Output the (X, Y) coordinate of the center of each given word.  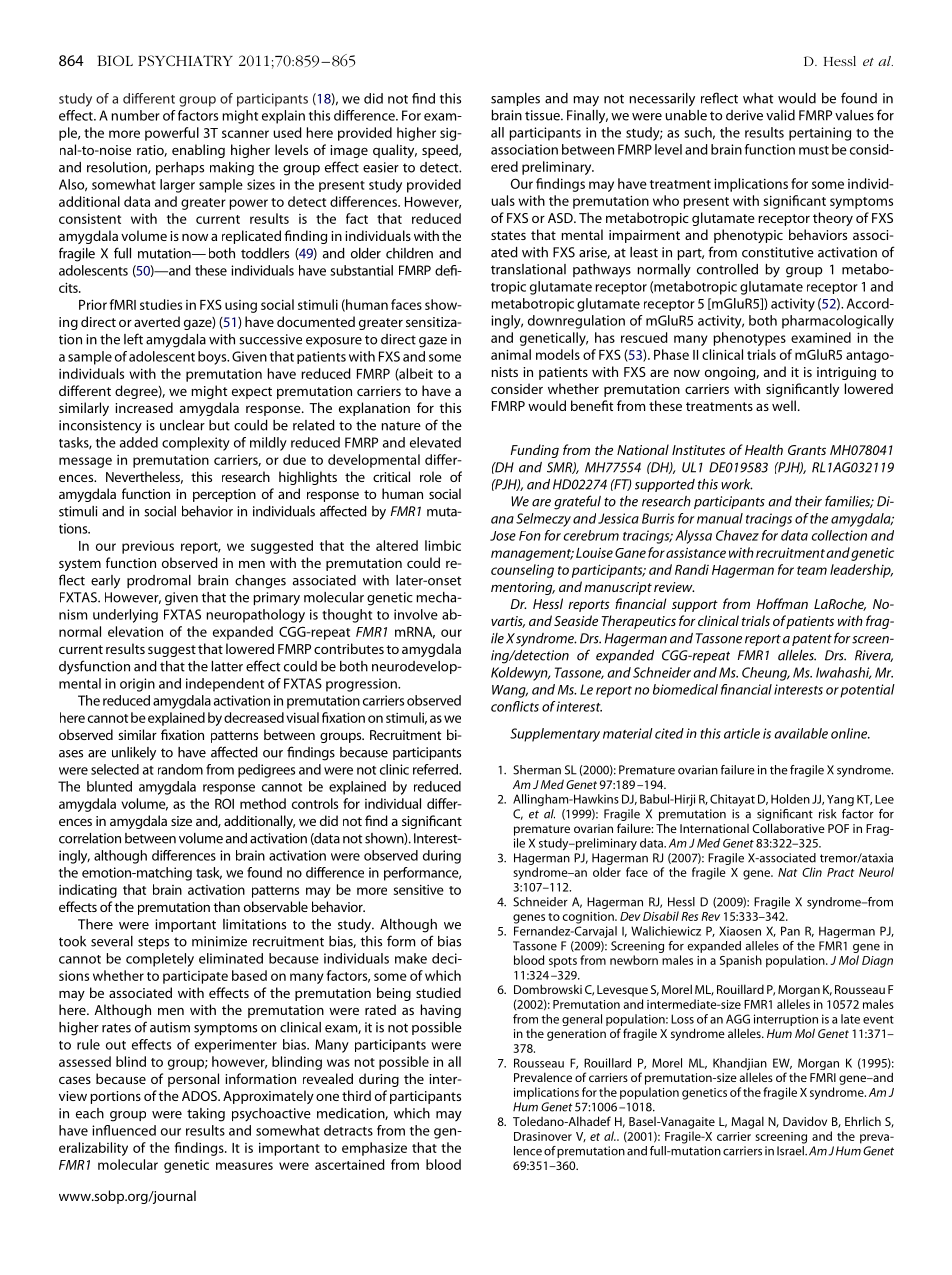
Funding (534, 451)
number (135, 115)
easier (381, 167)
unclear (182, 425)
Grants (807, 450)
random (180, 769)
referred (436, 769)
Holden (790, 799)
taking (206, 1115)
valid (780, 115)
